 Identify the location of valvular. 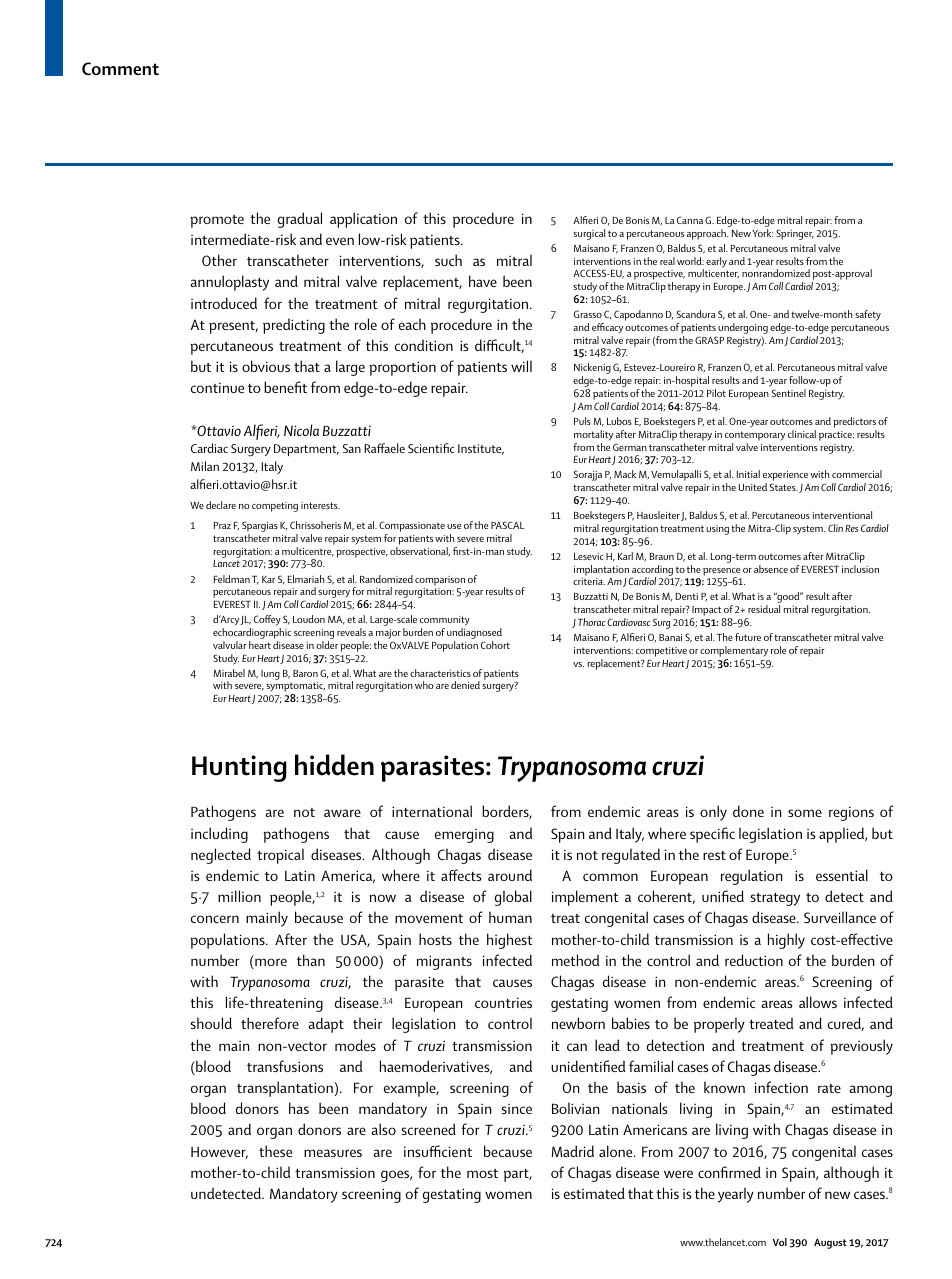
(230, 645).
